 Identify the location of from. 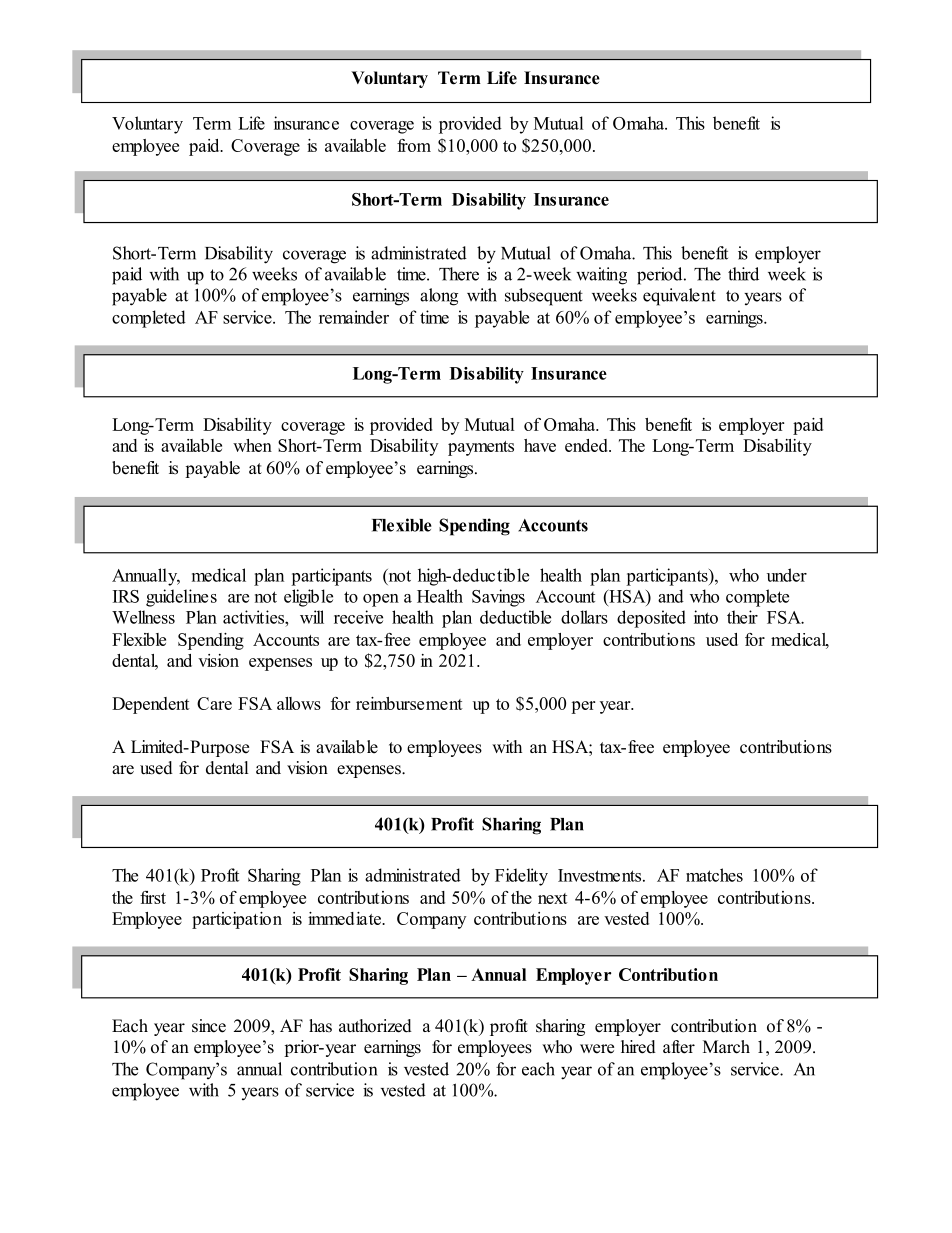
(414, 145).
